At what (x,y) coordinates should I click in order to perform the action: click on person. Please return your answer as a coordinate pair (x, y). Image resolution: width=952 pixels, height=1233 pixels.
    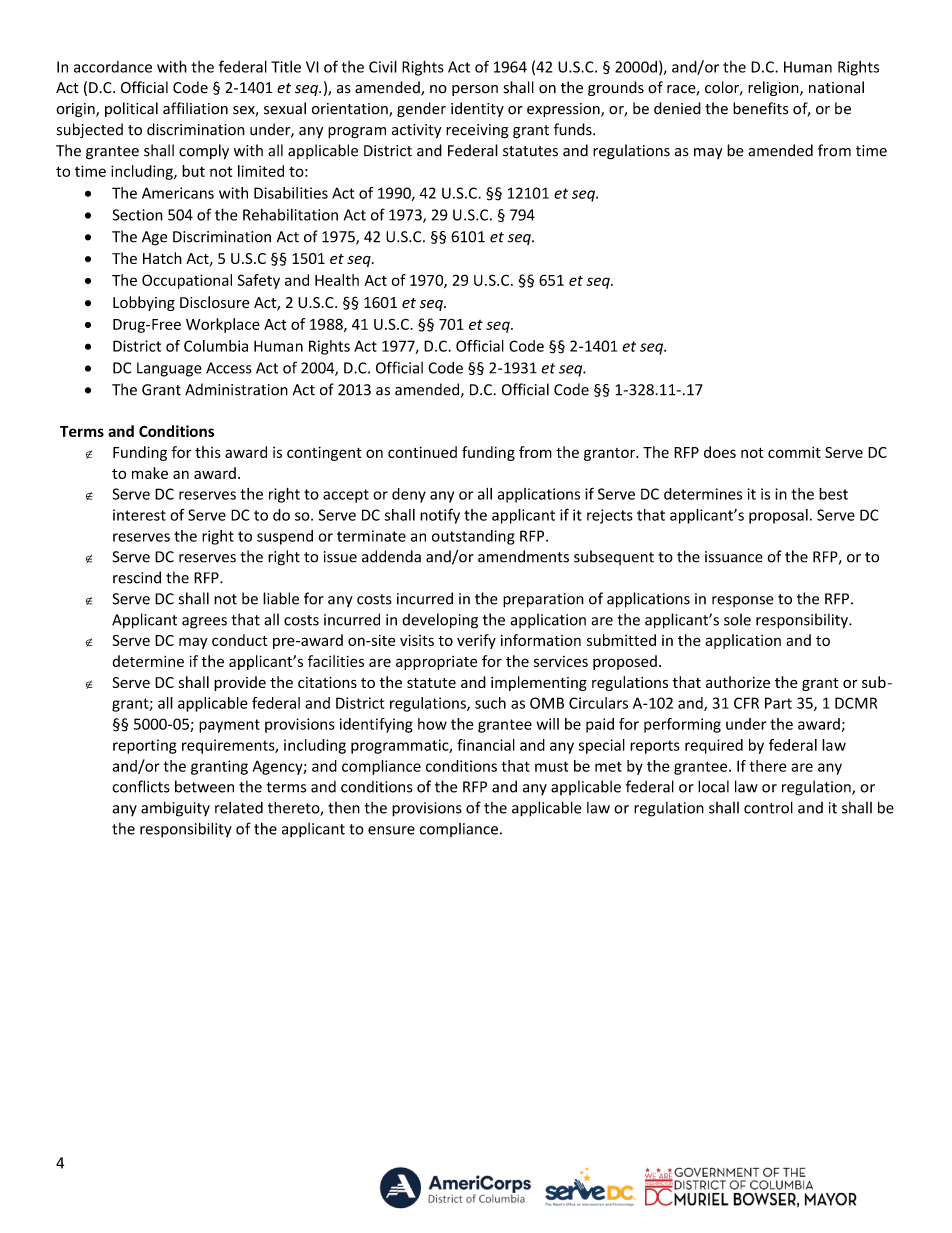
    Looking at the image, I should click on (475, 90).
